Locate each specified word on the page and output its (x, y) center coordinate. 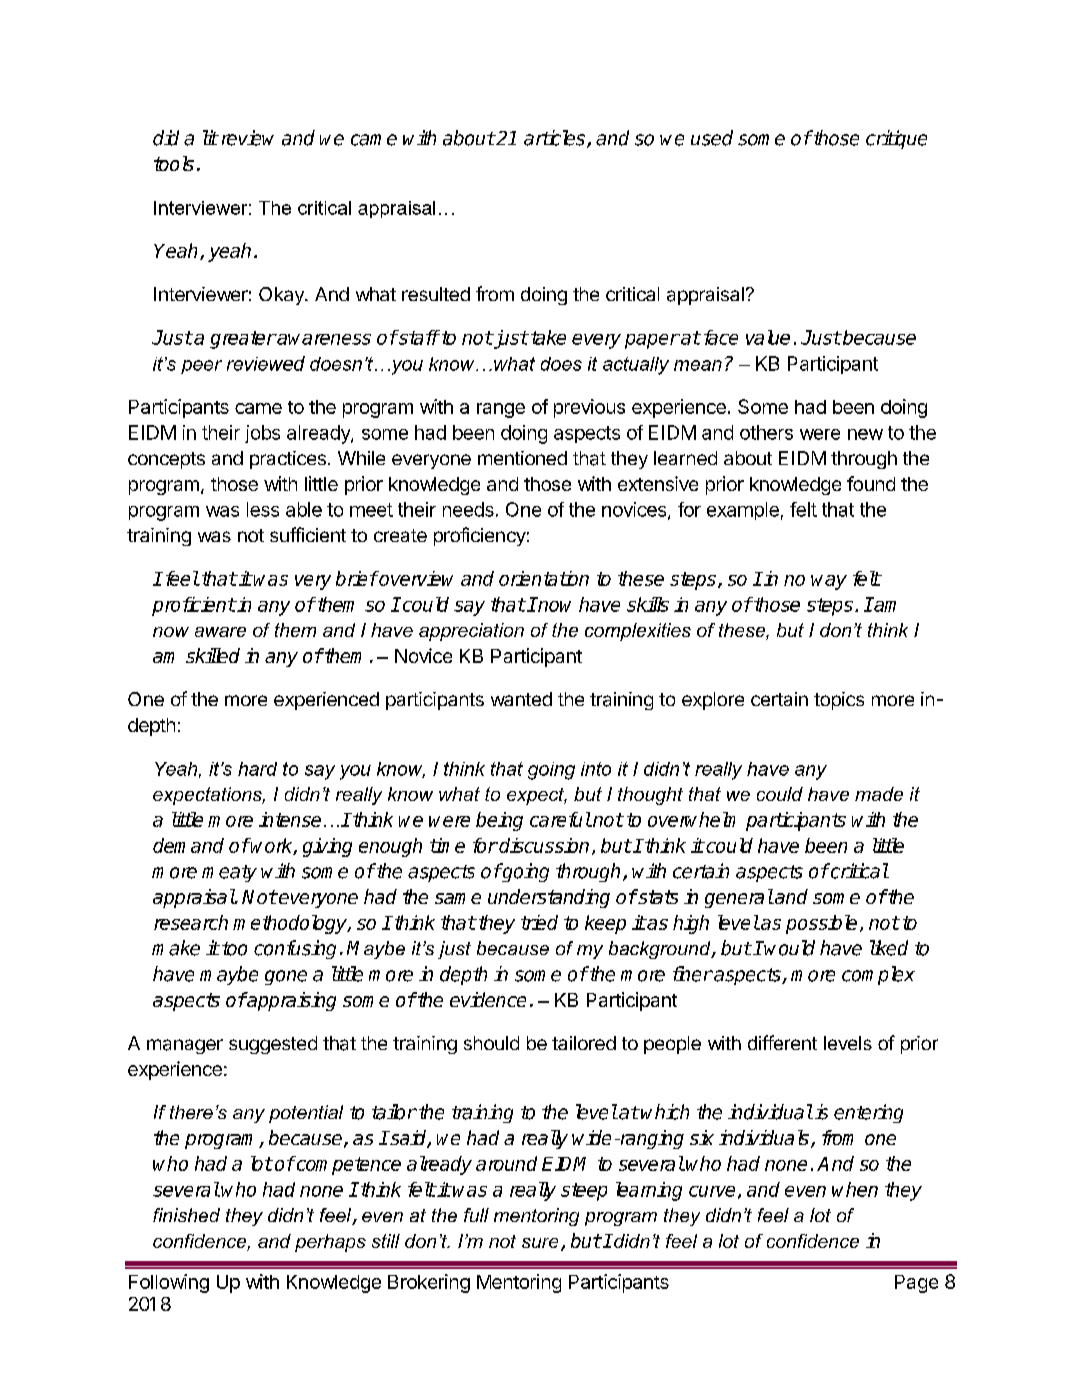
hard (257, 769)
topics (839, 701)
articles (556, 139)
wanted (521, 699)
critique (896, 139)
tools (174, 163)
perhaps (330, 1243)
